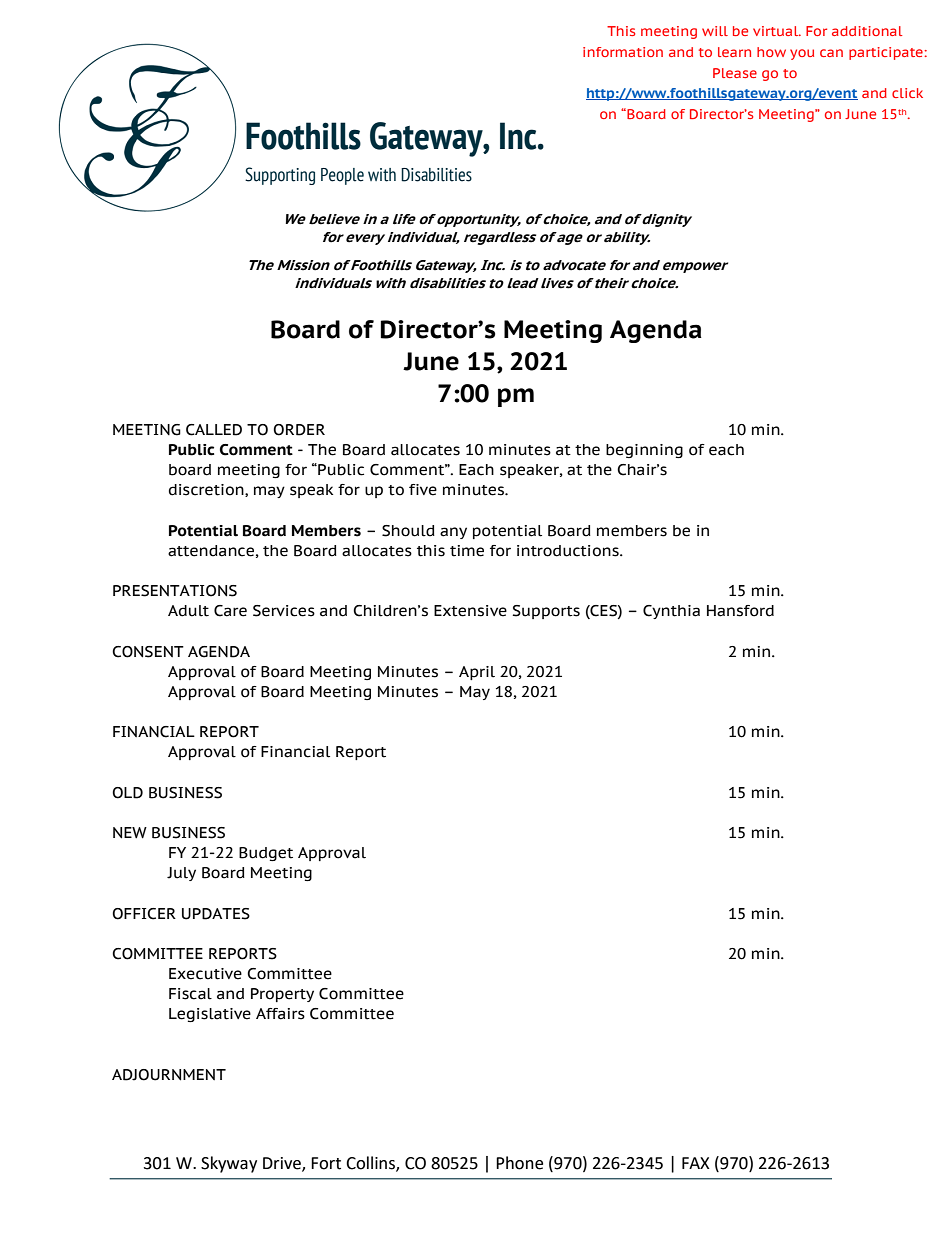  Describe the element at coordinates (230, 611) in the screenshot. I see `Care` at that location.
